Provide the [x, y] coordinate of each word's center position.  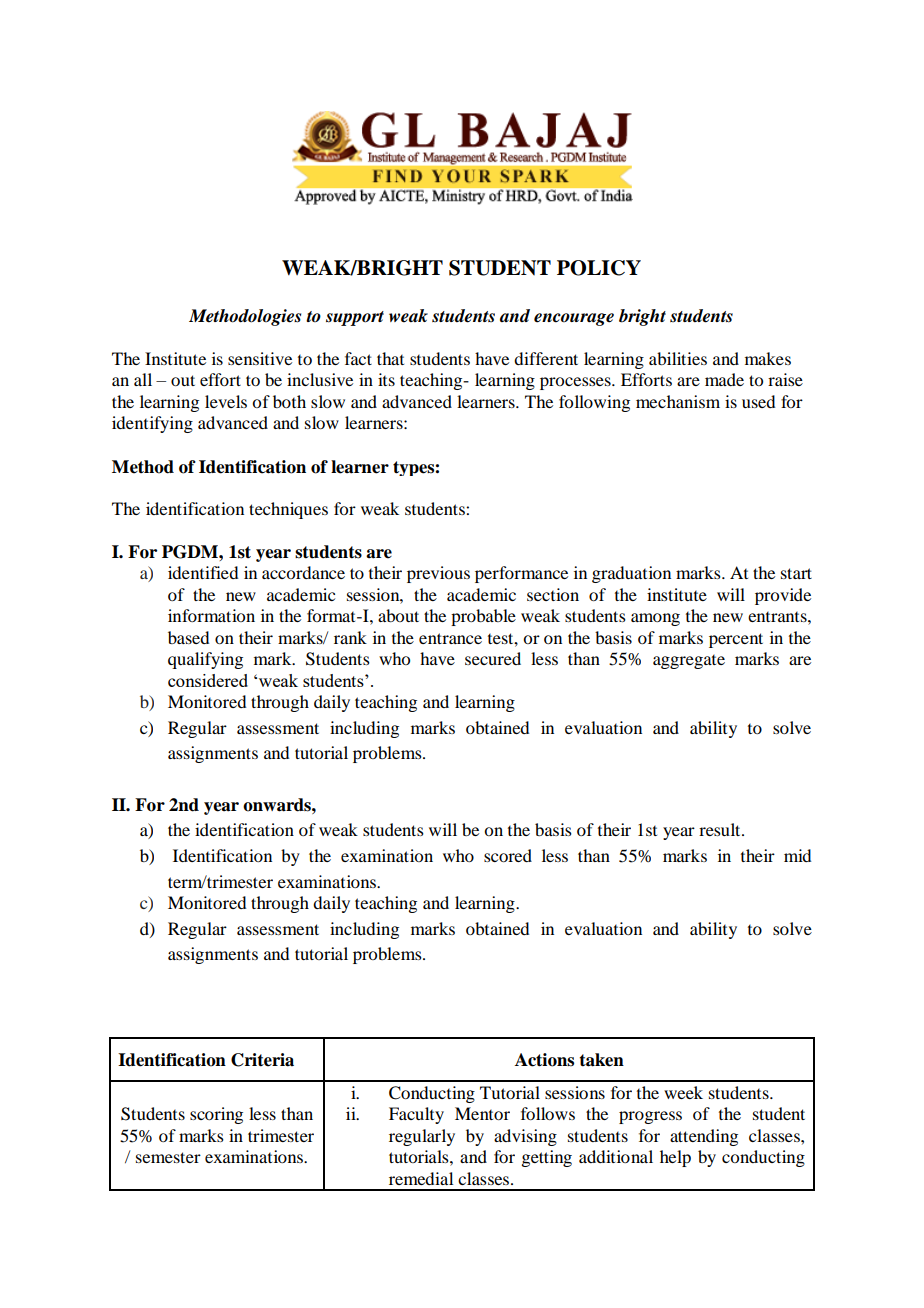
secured [493, 658]
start [796, 573]
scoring [216, 1115]
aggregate [689, 662]
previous [438, 574]
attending [704, 1137]
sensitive [260, 358]
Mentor [482, 1113]
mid [797, 855]
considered [208, 680]
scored [508, 855]
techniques [288, 510]
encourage [574, 319]
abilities [678, 358]
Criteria [262, 1060]
